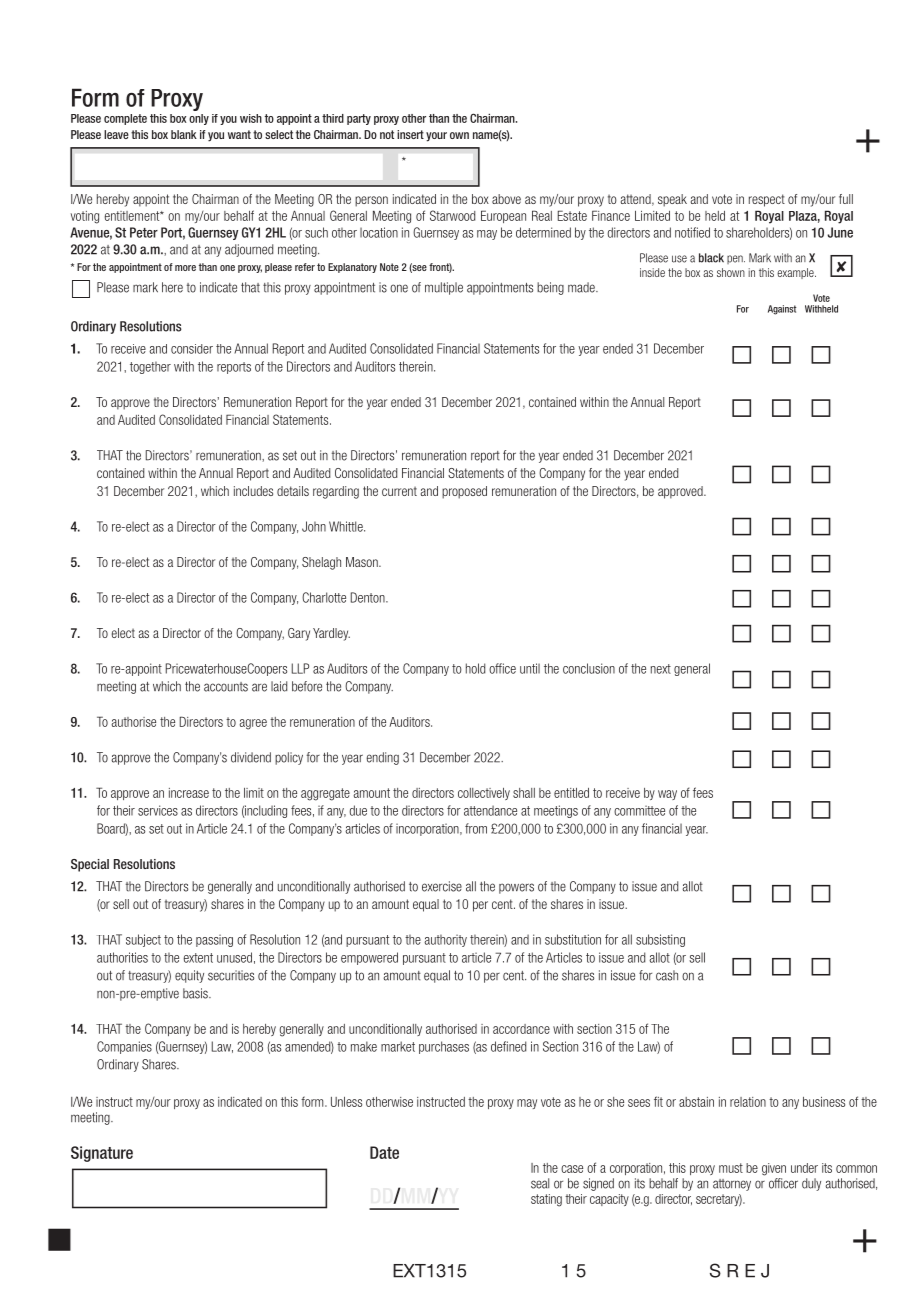 This image has width=924, height=1308. Describe the element at coordinates (189, 793) in the image. I see `increase` at that location.
